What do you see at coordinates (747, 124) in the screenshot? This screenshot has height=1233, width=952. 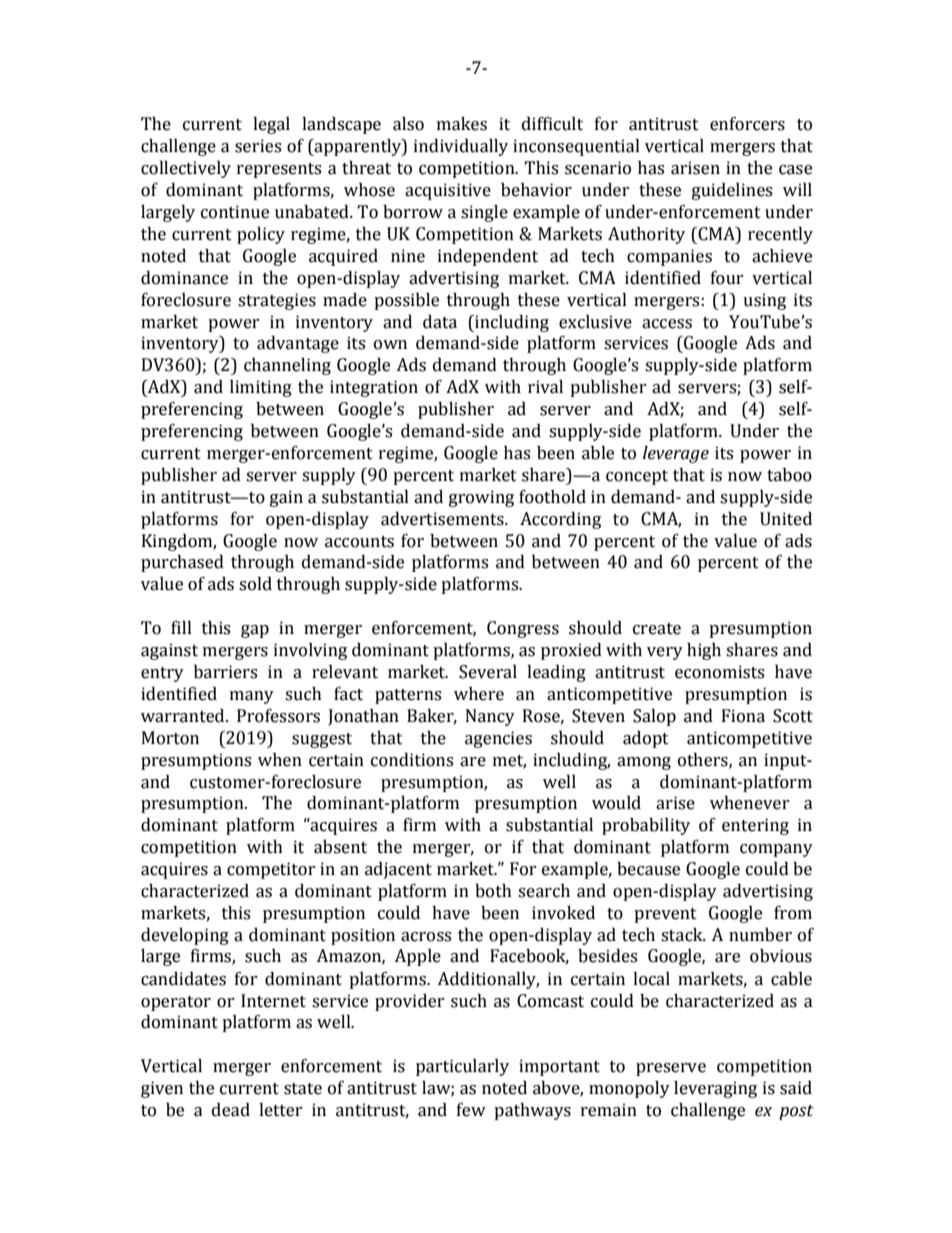 I see `enforcers` at bounding box center [747, 124].
